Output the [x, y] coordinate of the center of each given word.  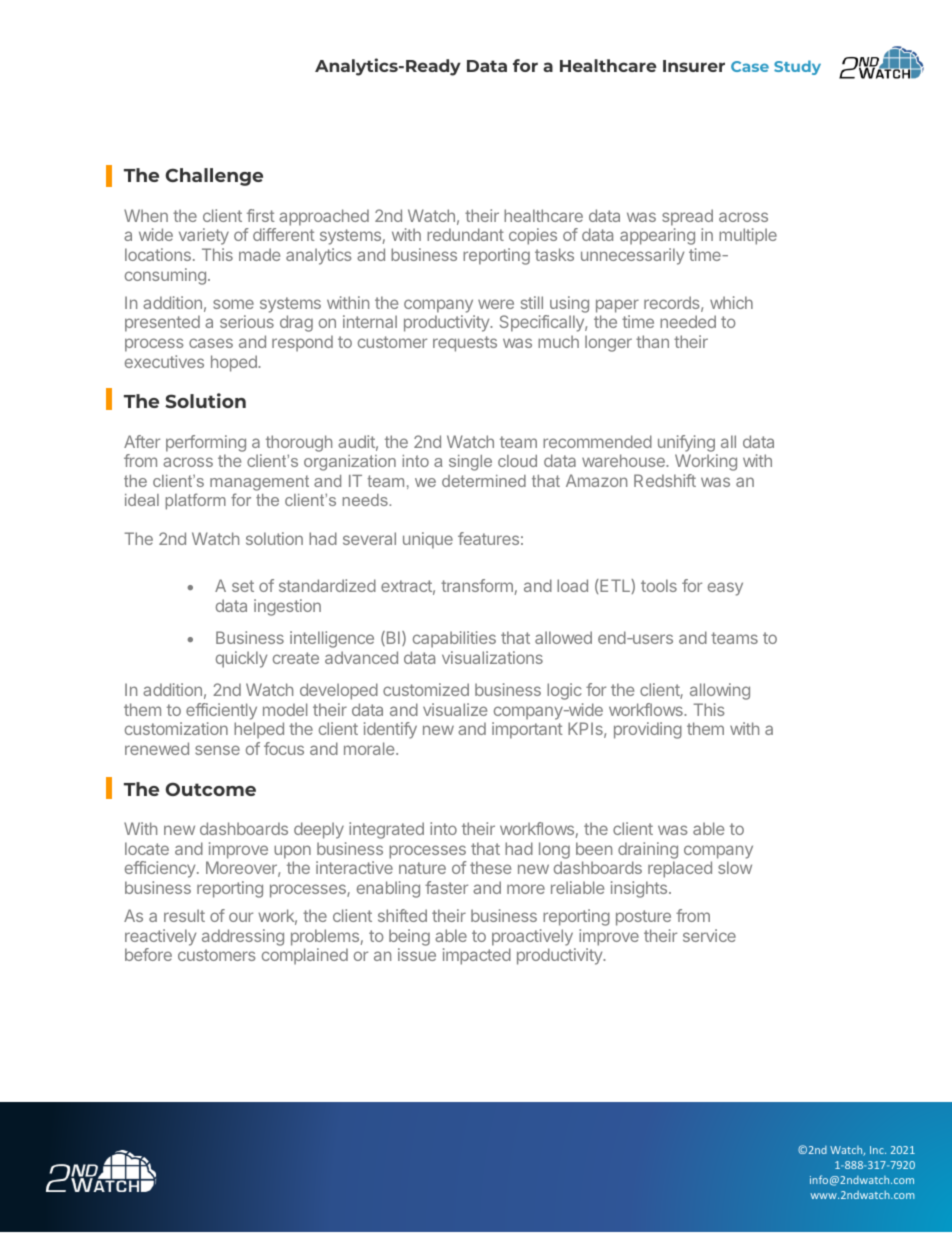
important [527, 730]
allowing [720, 691]
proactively [532, 937]
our [241, 917]
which [731, 302]
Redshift [665, 480]
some [233, 304]
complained [305, 956]
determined [484, 481]
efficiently [221, 711]
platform [196, 501]
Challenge [214, 177]
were [496, 304]
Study [797, 67]
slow [735, 867]
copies [533, 236]
